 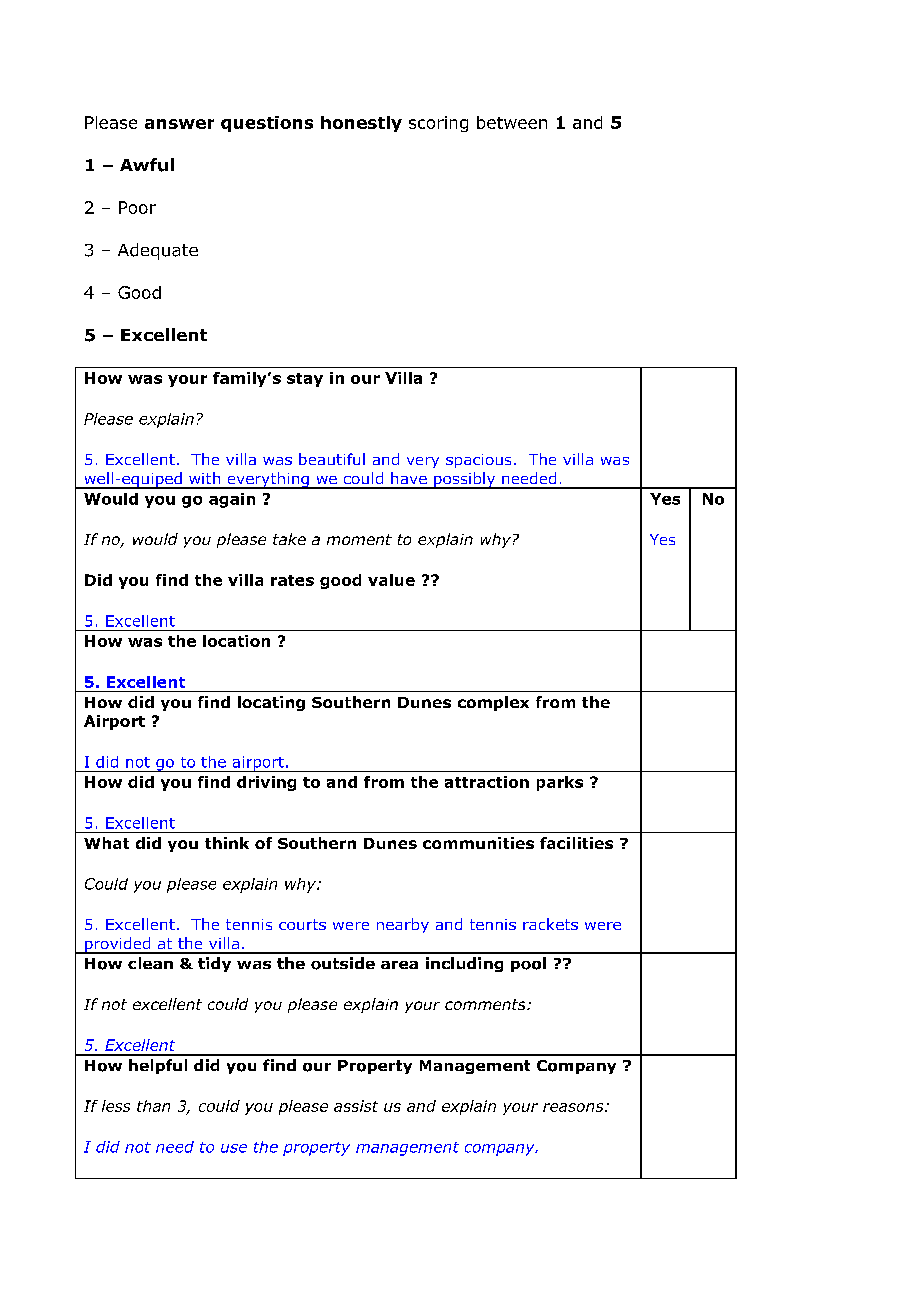 What do you see at coordinates (361, 124) in the page?
I see `honestly` at bounding box center [361, 124].
